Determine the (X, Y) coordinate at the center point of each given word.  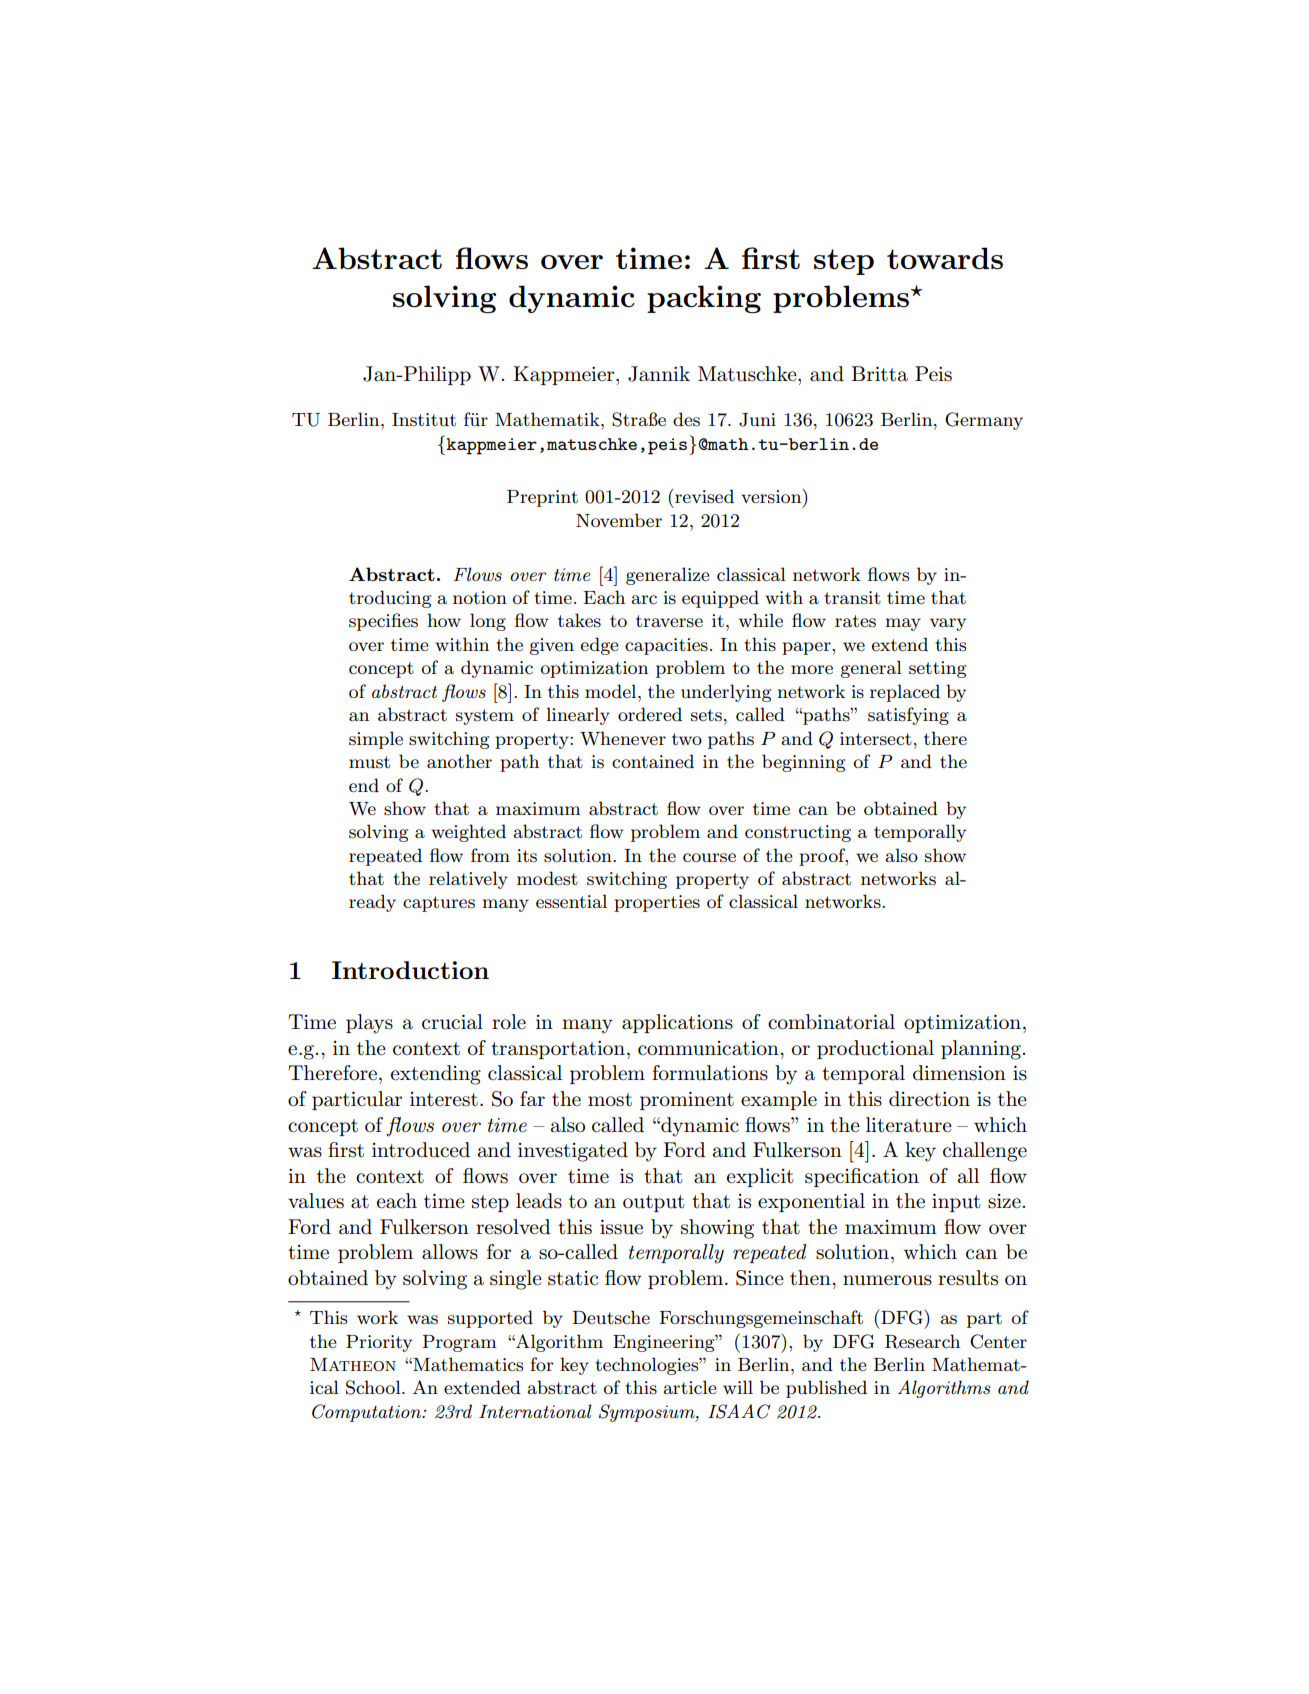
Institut (424, 420)
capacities (666, 646)
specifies (383, 622)
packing (704, 299)
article (690, 1387)
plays (369, 1024)
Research (922, 1341)
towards (945, 258)
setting (938, 669)
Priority (379, 1343)
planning (981, 1050)
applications (677, 1023)
